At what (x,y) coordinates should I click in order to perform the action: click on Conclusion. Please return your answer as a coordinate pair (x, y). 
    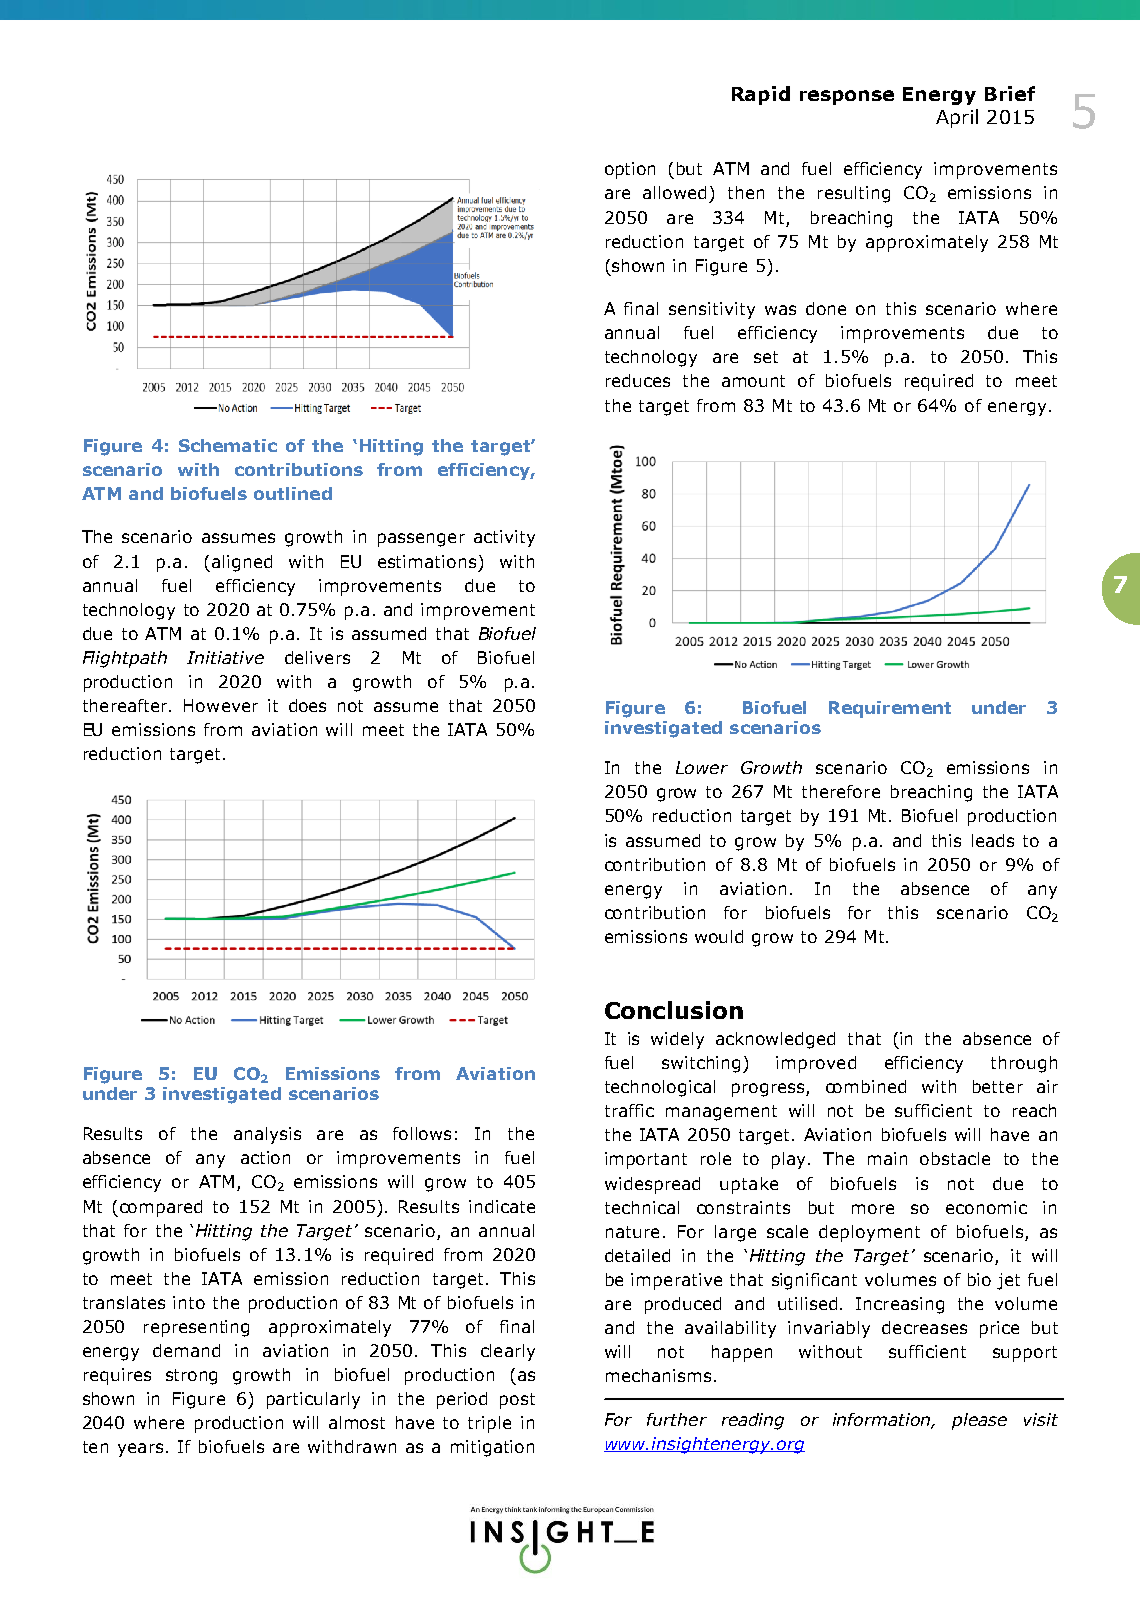
    Looking at the image, I should click on (674, 1010).
